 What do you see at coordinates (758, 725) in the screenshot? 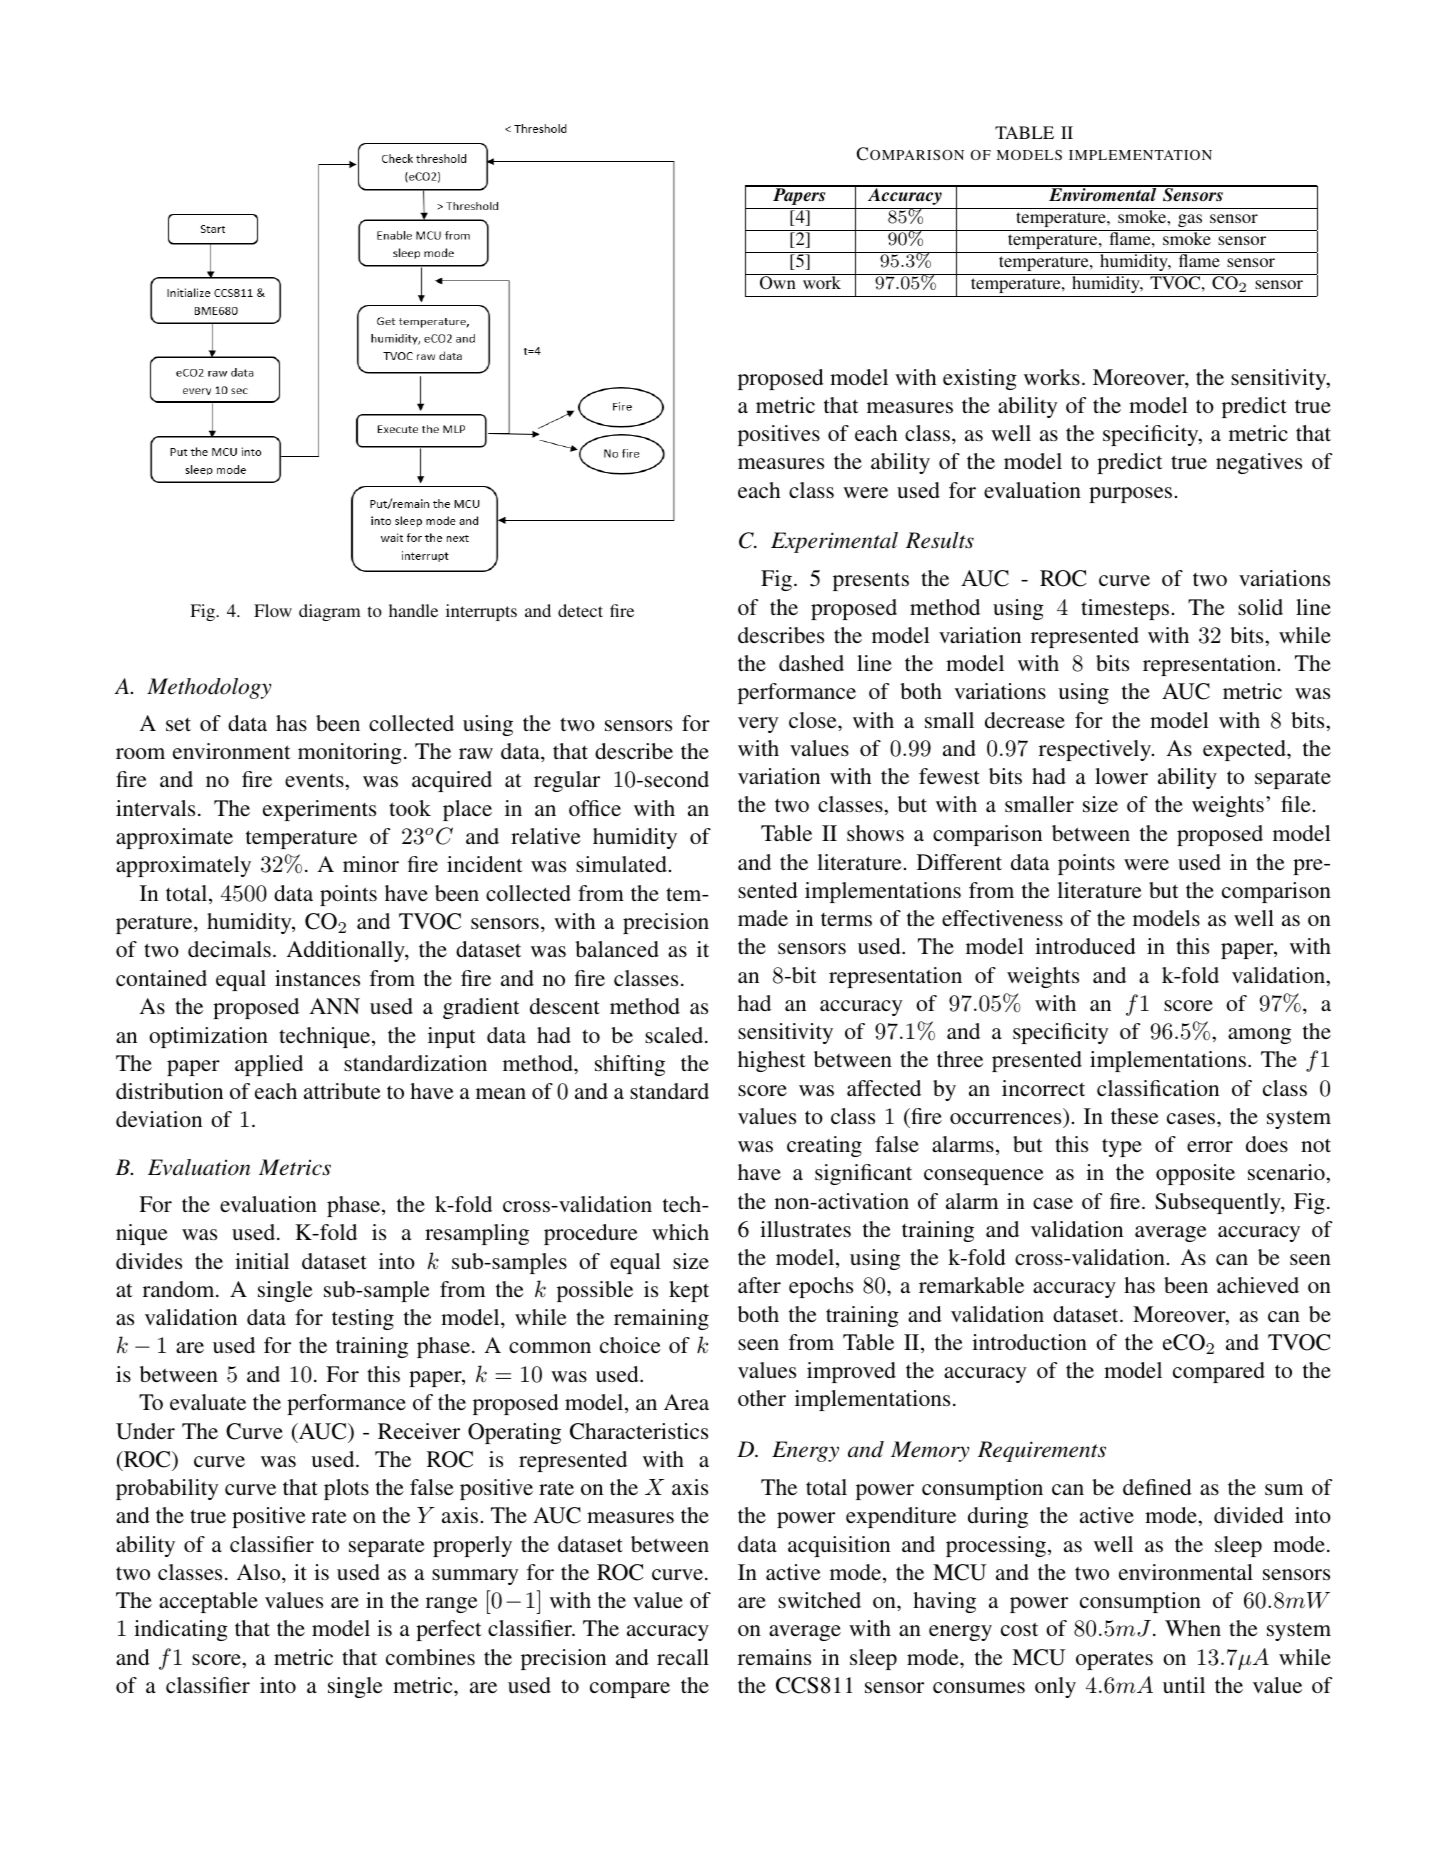
I see `very` at bounding box center [758, 725].
